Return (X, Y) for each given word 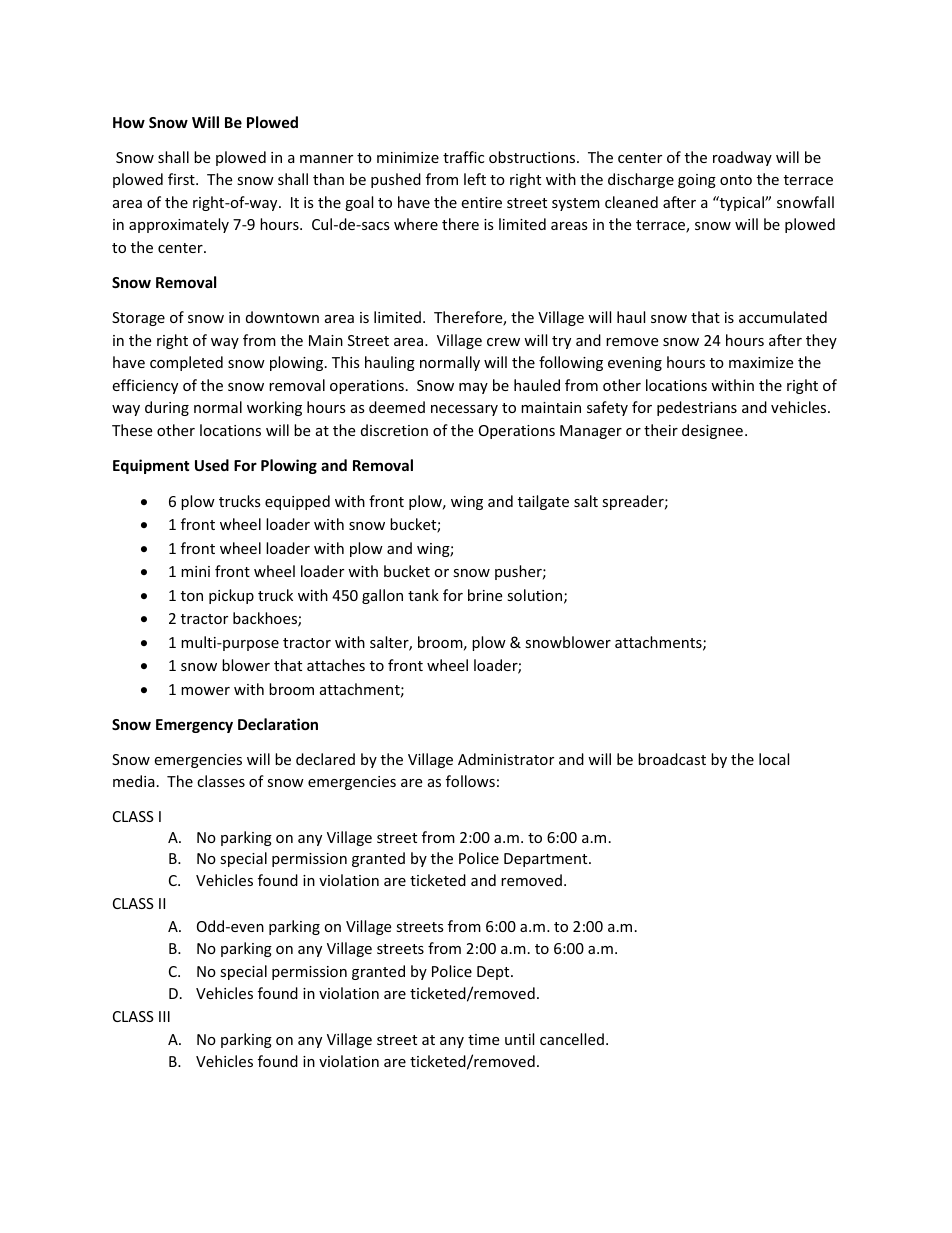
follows (470, 781)
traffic (463, 157)
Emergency (194, 726)
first (182, 179)
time (483, 1039)
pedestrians (697, 408)
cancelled (572, 1039)
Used (212, 465)
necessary (464, 410)
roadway (742, 158)
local (774, 759)
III (164, 1016)
